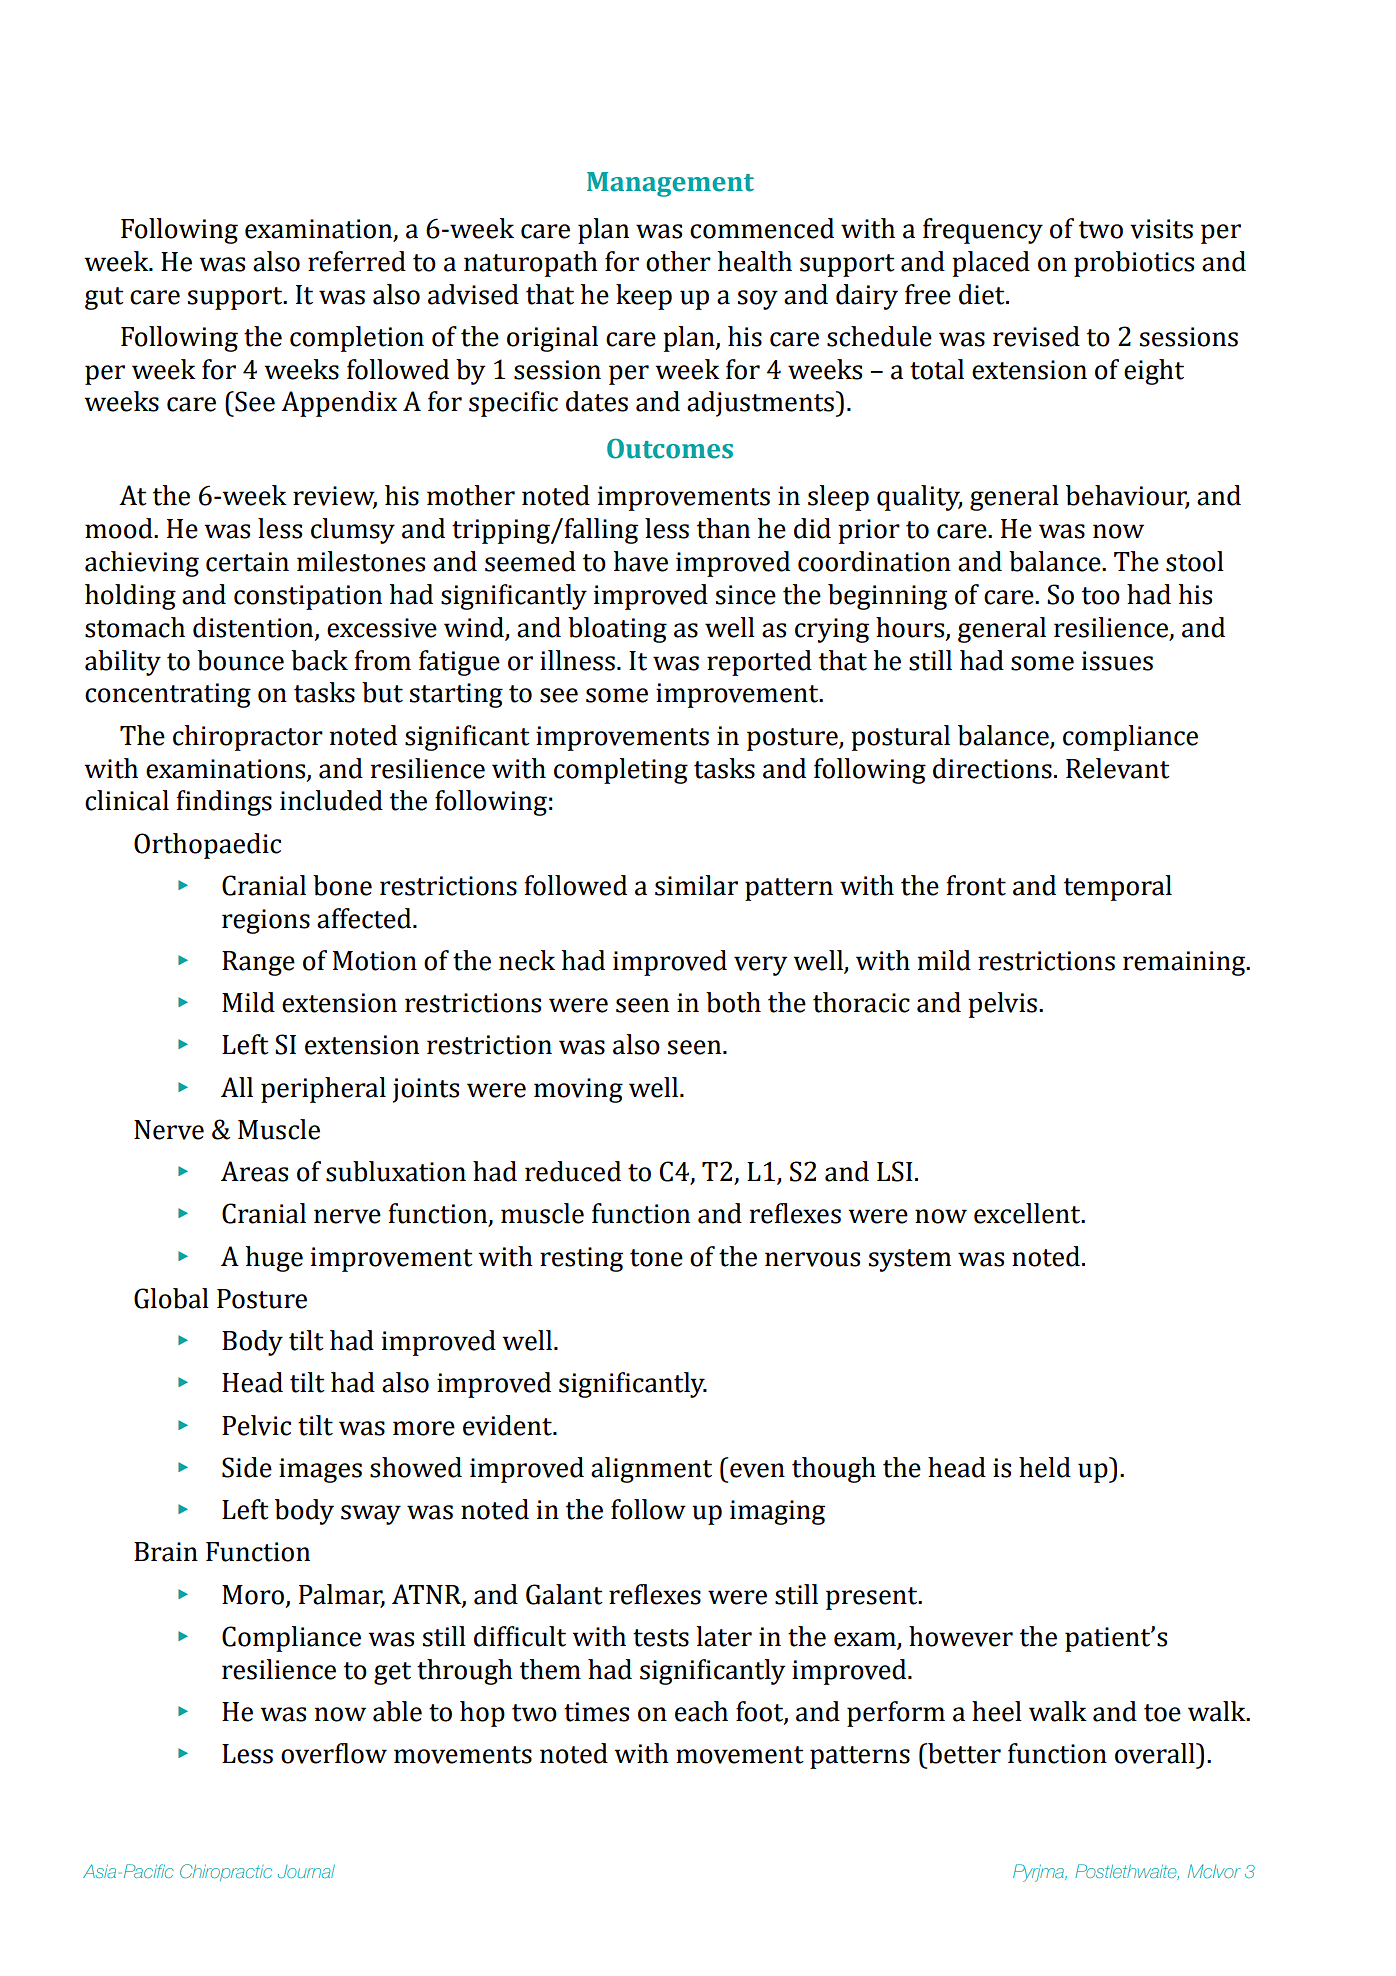 The width and height of the screenshot is (1396, 1976). What do you see at coordinates (1117, 661) in the screenshot?
I see `issues` at bounding box center [1117, 661].
